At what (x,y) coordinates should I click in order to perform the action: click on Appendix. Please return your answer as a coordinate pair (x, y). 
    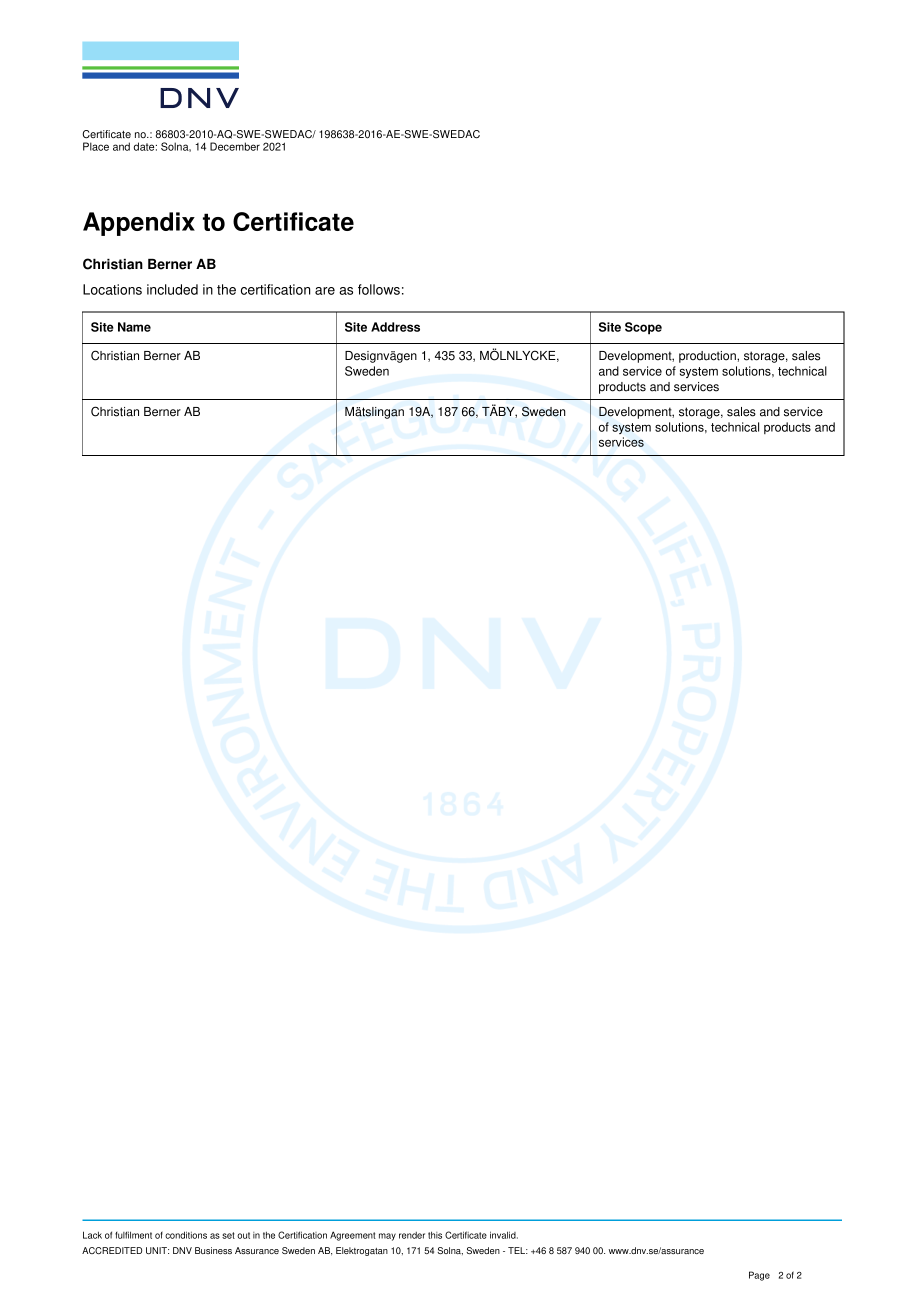
    Looking at the image, I should click on (139, 224).
